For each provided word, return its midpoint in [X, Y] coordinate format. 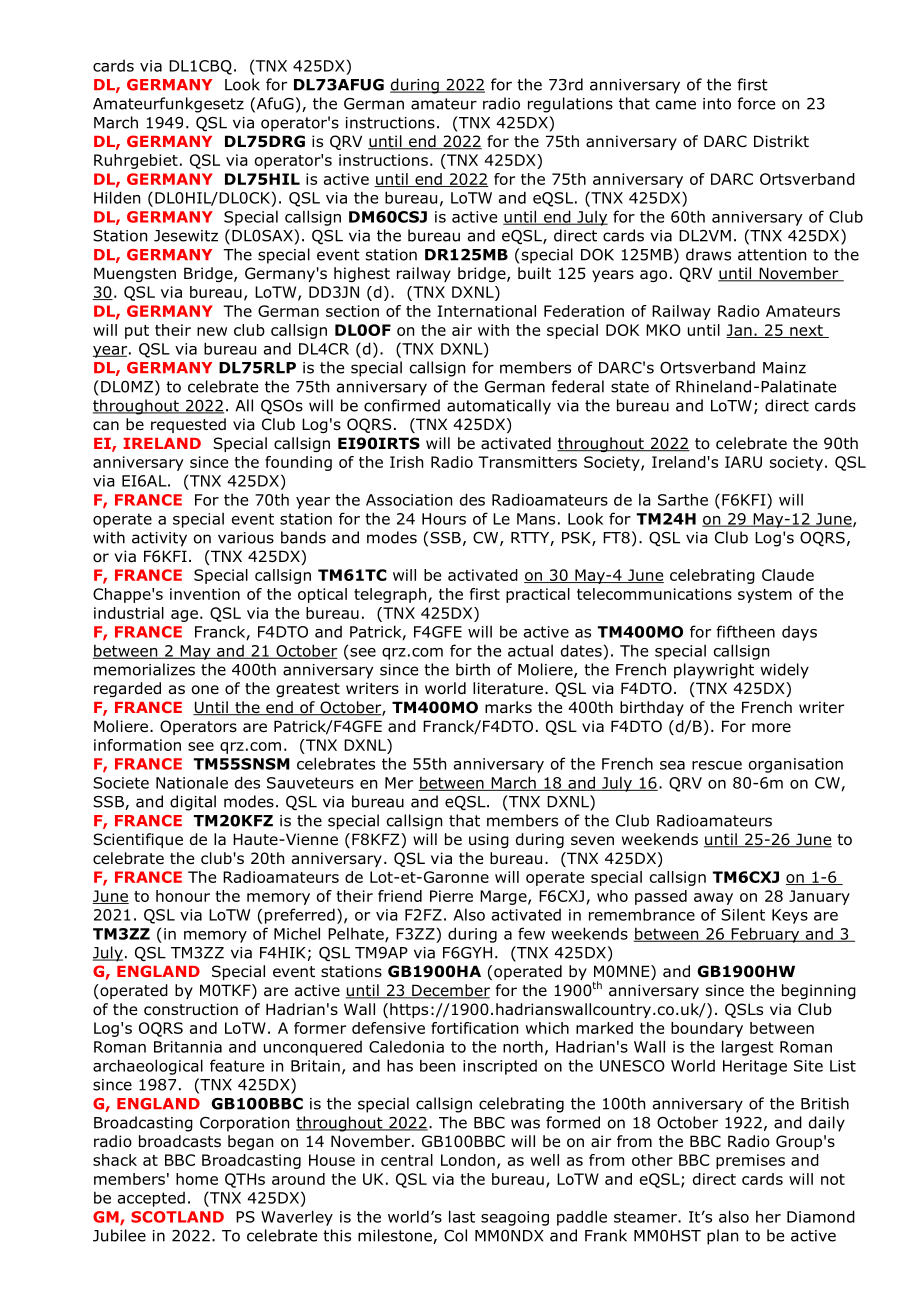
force [756, 103]
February [765, 935]
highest [362, 274]
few [531, 933]
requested [188, 425]
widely [785, 671]
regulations [570, 105]
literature [508, 688]
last [462, 1216]
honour [183, 896]
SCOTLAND [177, 1217]
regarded [127, 689]
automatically [499, 407]
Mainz [784, 368]
